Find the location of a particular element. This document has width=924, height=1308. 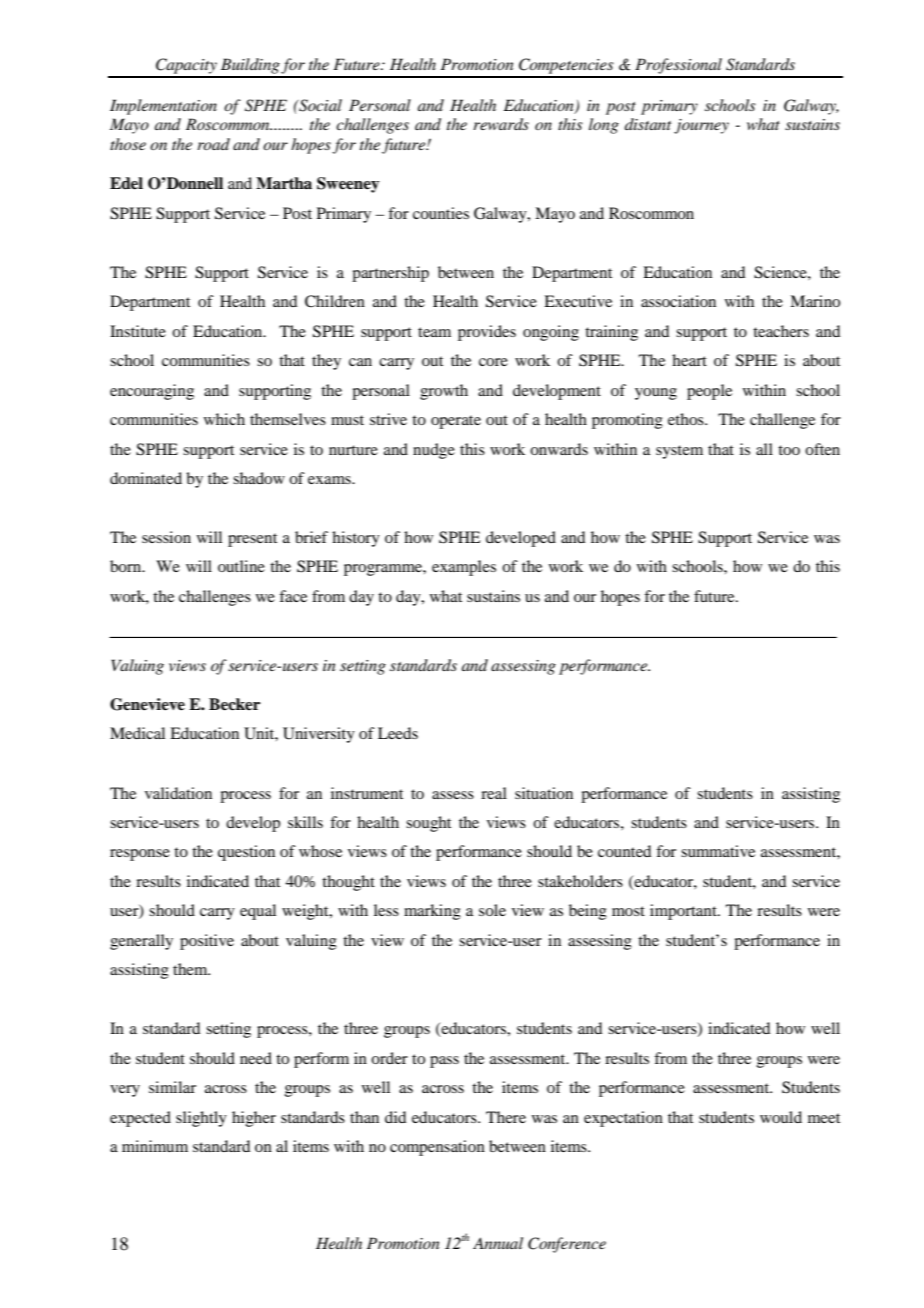

Becker is located at coordinates (234, 704).
